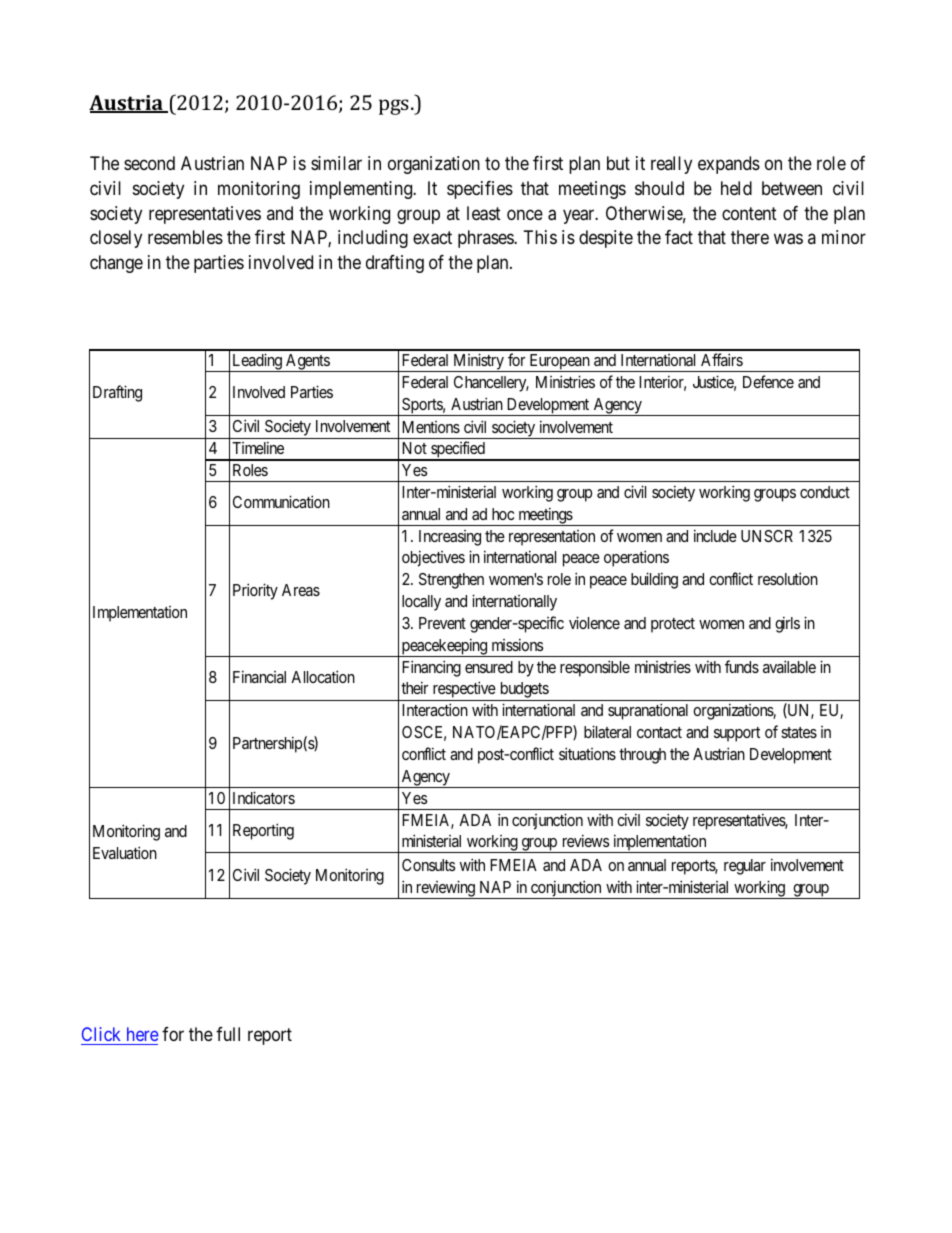 Image resolution: width=952 pixels, height=1233 pixels. What do you see at coordinates (259, 676) in the screenshot?
I see `Financial` at bounding box center [259, 676].
